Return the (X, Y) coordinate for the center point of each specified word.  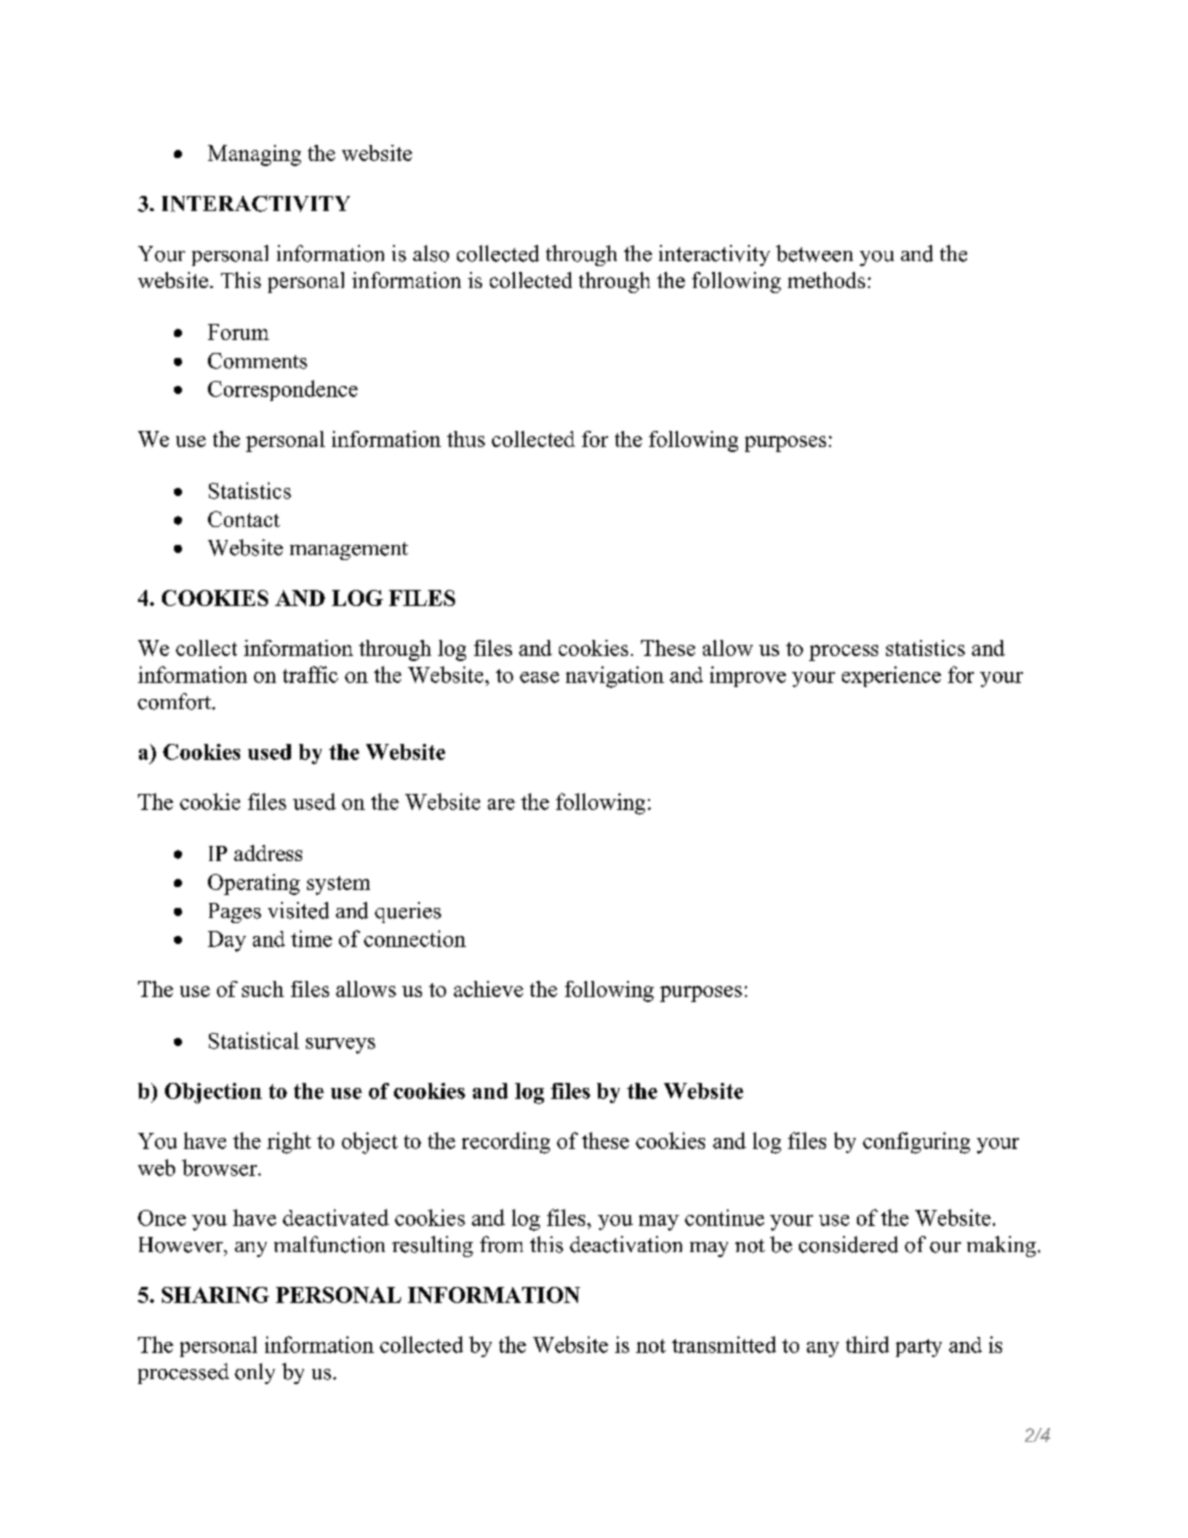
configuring (916, 1143)
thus (466, 439)
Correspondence (283, 390)
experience (891, 676)
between (814, 253)
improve (748, 676)
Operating (254, 884)
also (431, 253)
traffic (310, 674)
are (501, 804)
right (289, 1143)
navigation (615, 677)
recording (506, 1143)
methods (826, 280)
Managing (254, 155)
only (255, 1373)
